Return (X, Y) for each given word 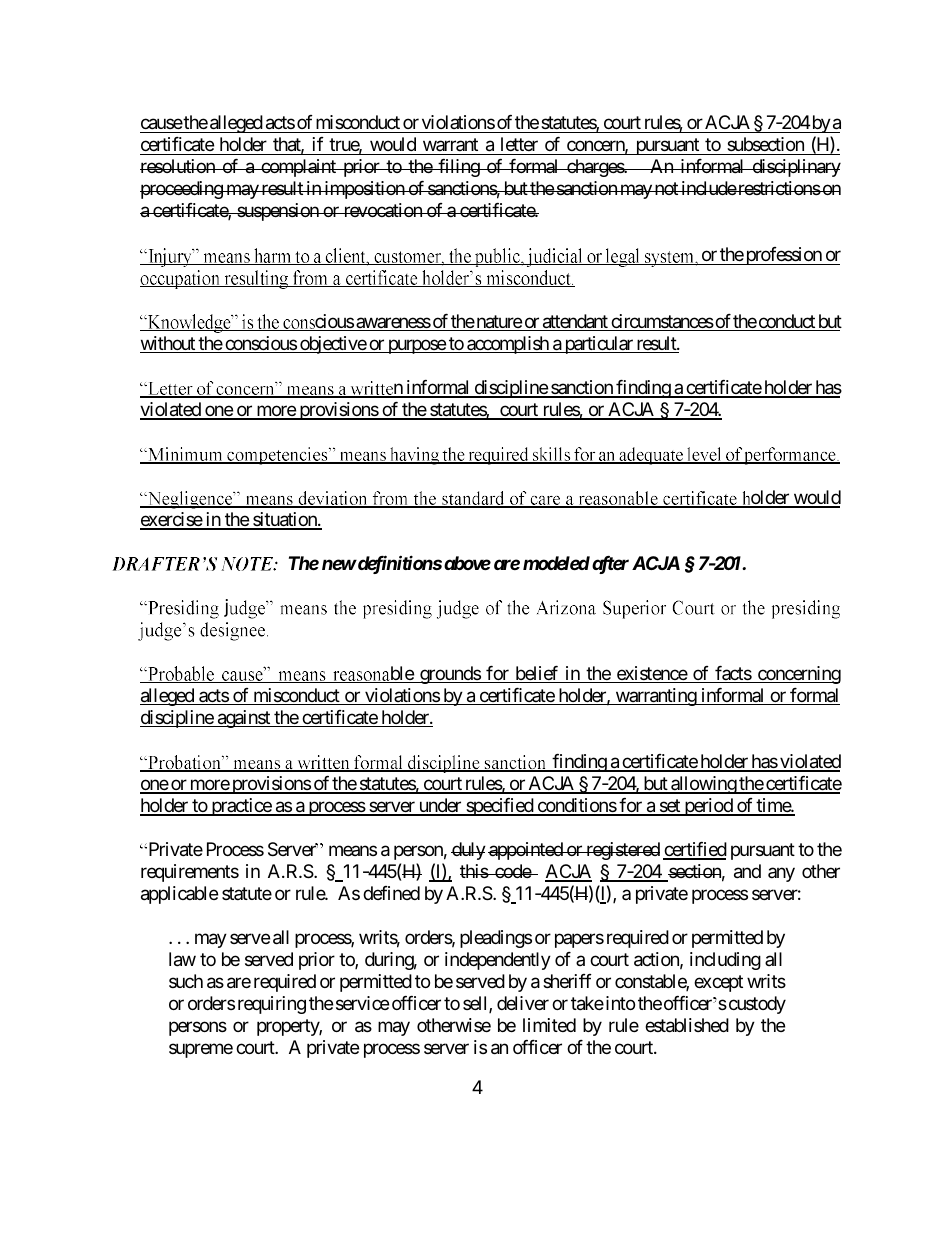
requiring (272, 1005)
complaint (298, 168)
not (666, 189)
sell (476, 1004)
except (718, 983)
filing (458, 168)
